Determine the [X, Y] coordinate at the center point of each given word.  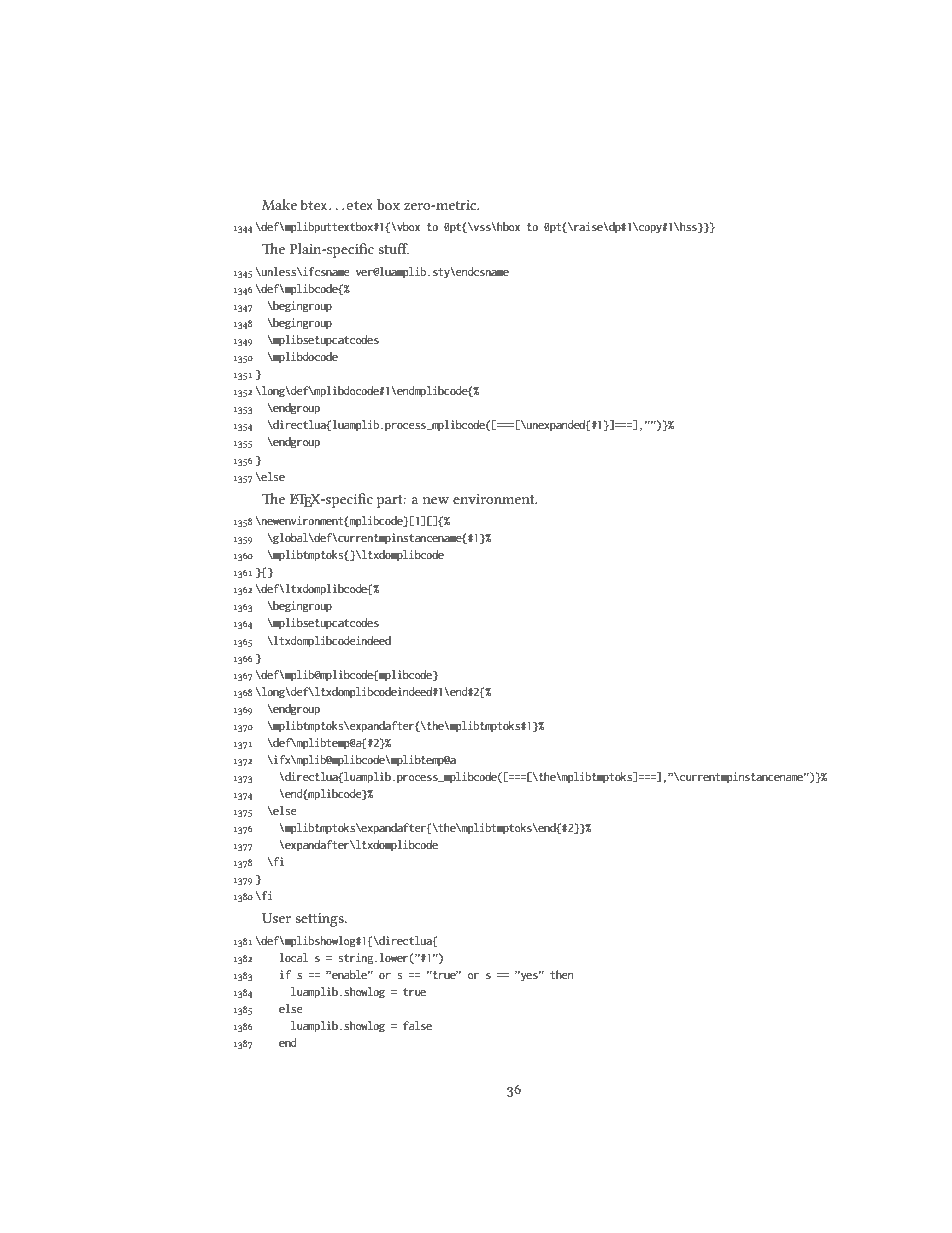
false [417, 1025]
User [276, 918]
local [293, 957]
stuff [393, 248]
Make [279, 204]
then [561, 974]
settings [320, 920]
